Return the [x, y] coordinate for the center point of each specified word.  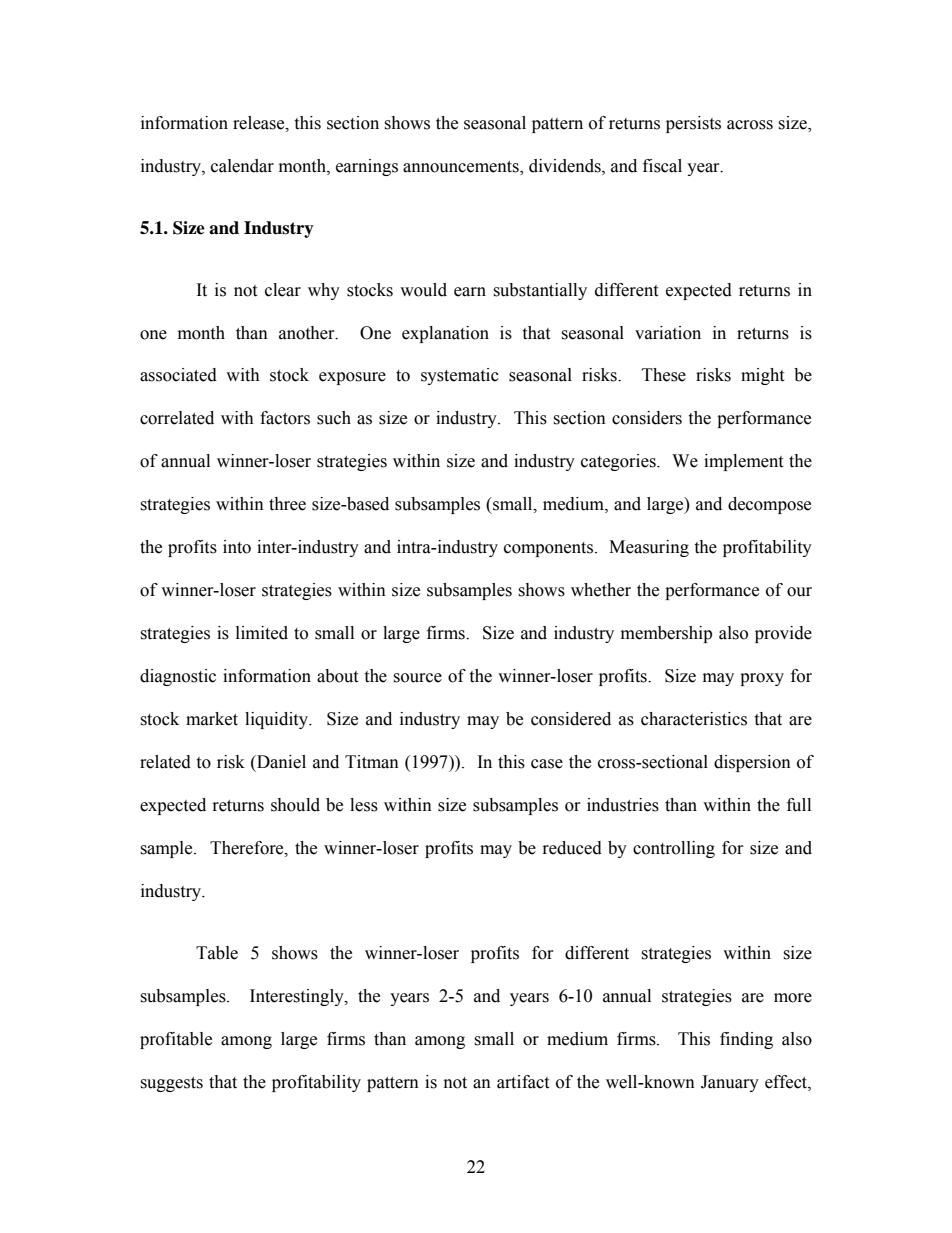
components [548, 549]
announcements [462, 168]
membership [666, 634]
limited [262, 633]
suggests [171, 1084]
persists [693, 124]
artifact [523, 1082]
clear [283, 290]
